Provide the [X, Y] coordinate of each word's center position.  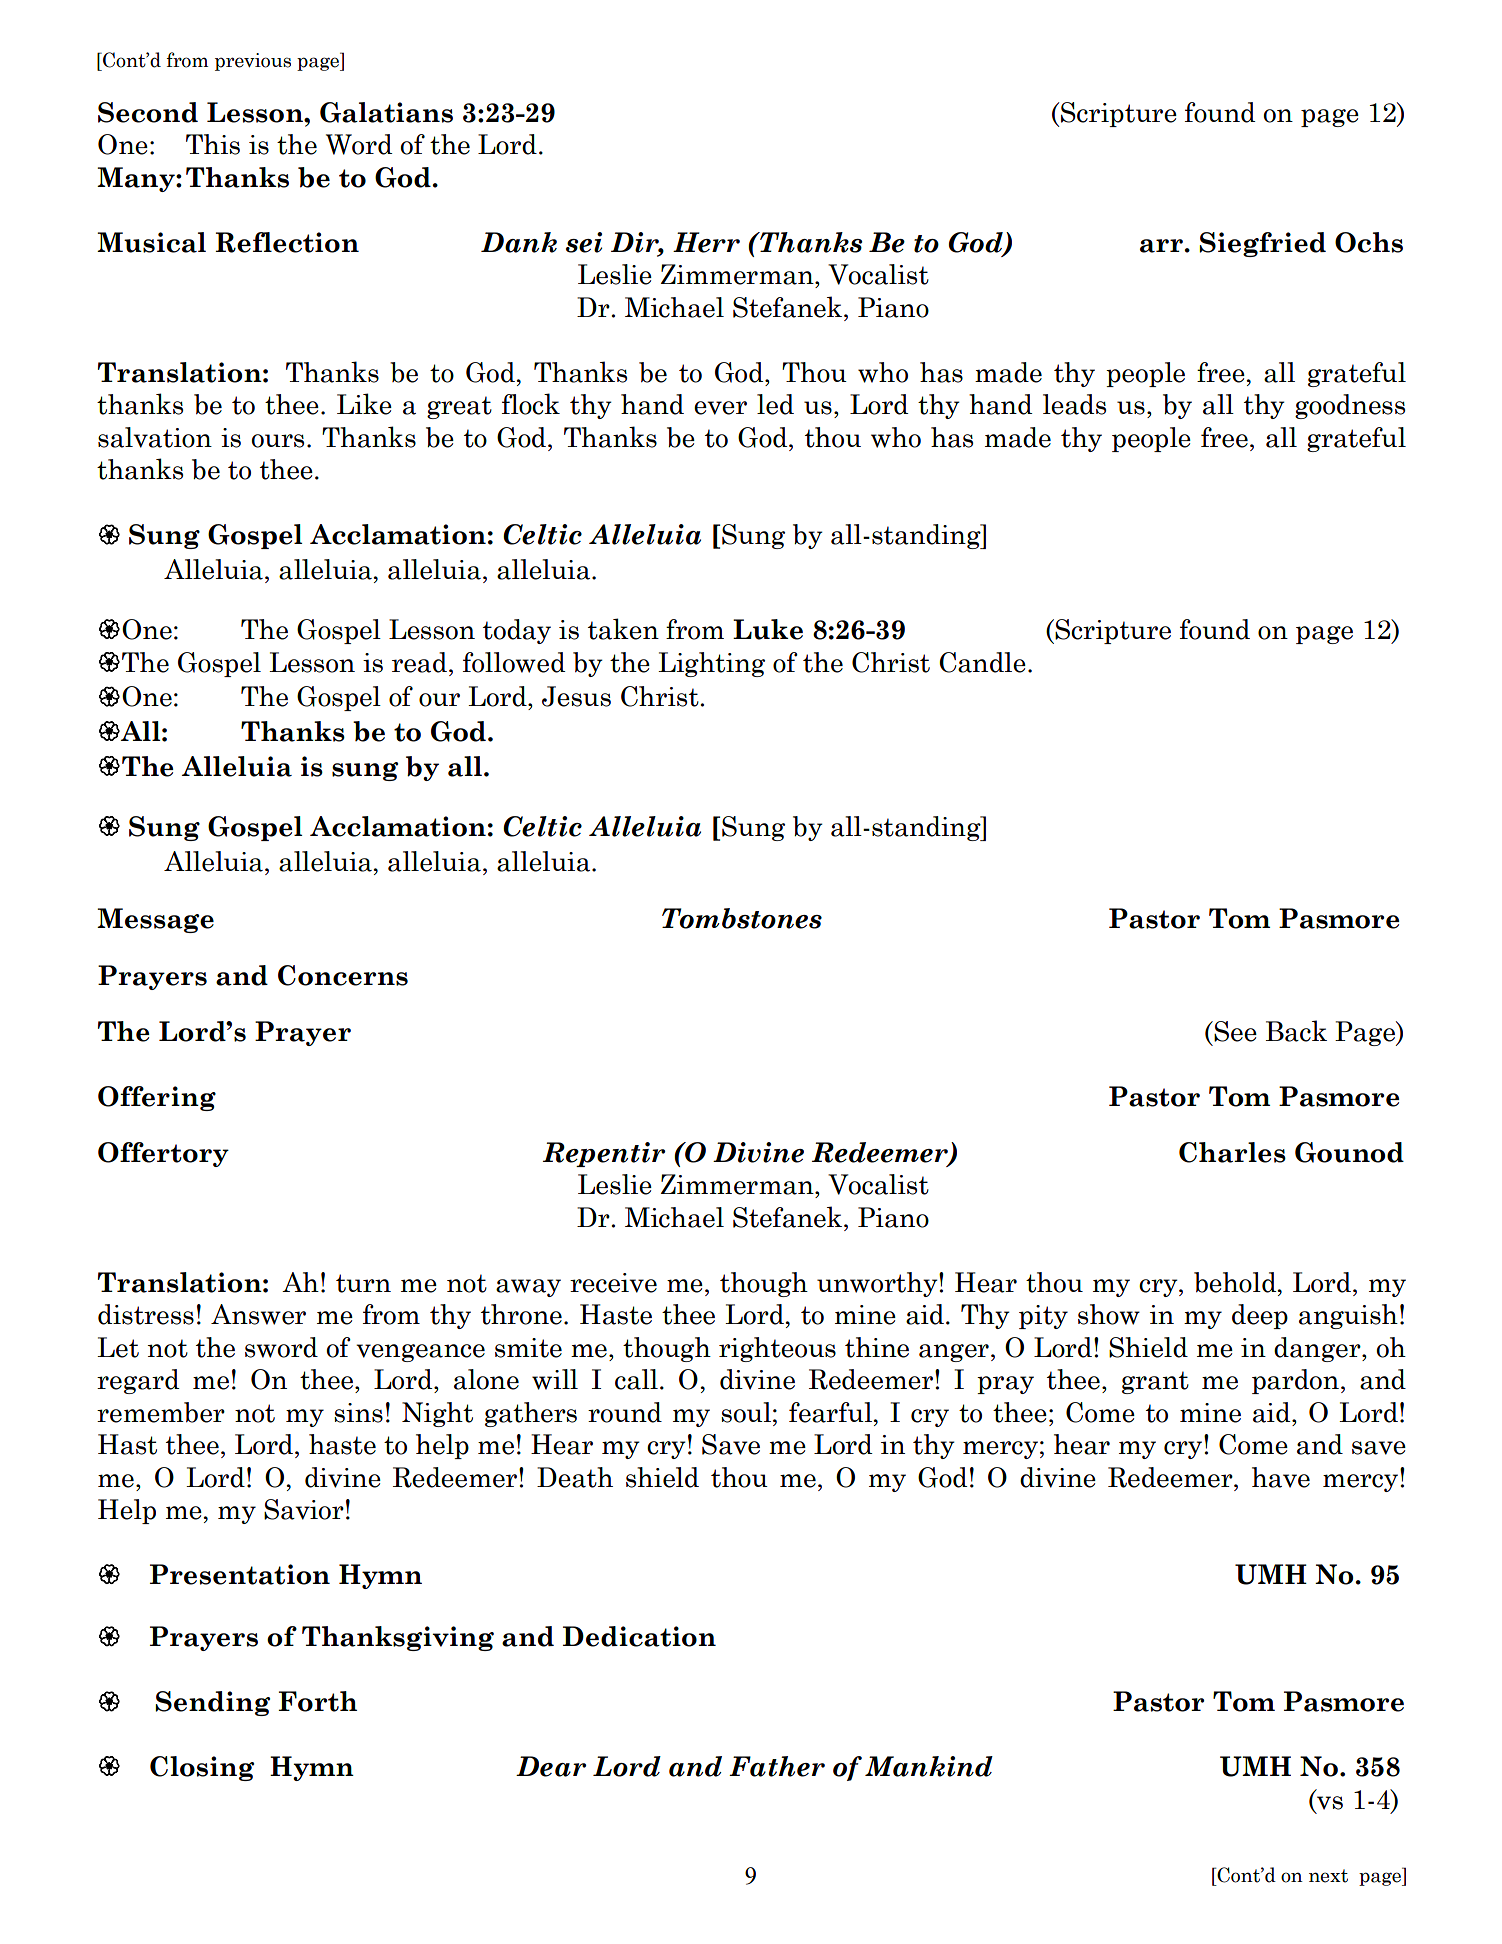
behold [1236, 1282]
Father [777, 1766]
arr [1162, 246]
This [213, 144]
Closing [202, 1768]
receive [613, 1283]
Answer [258, 1314]
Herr [706, 242]
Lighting [711, 664]
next [1328, 1876]
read [421, 662]
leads [1074, 404]
